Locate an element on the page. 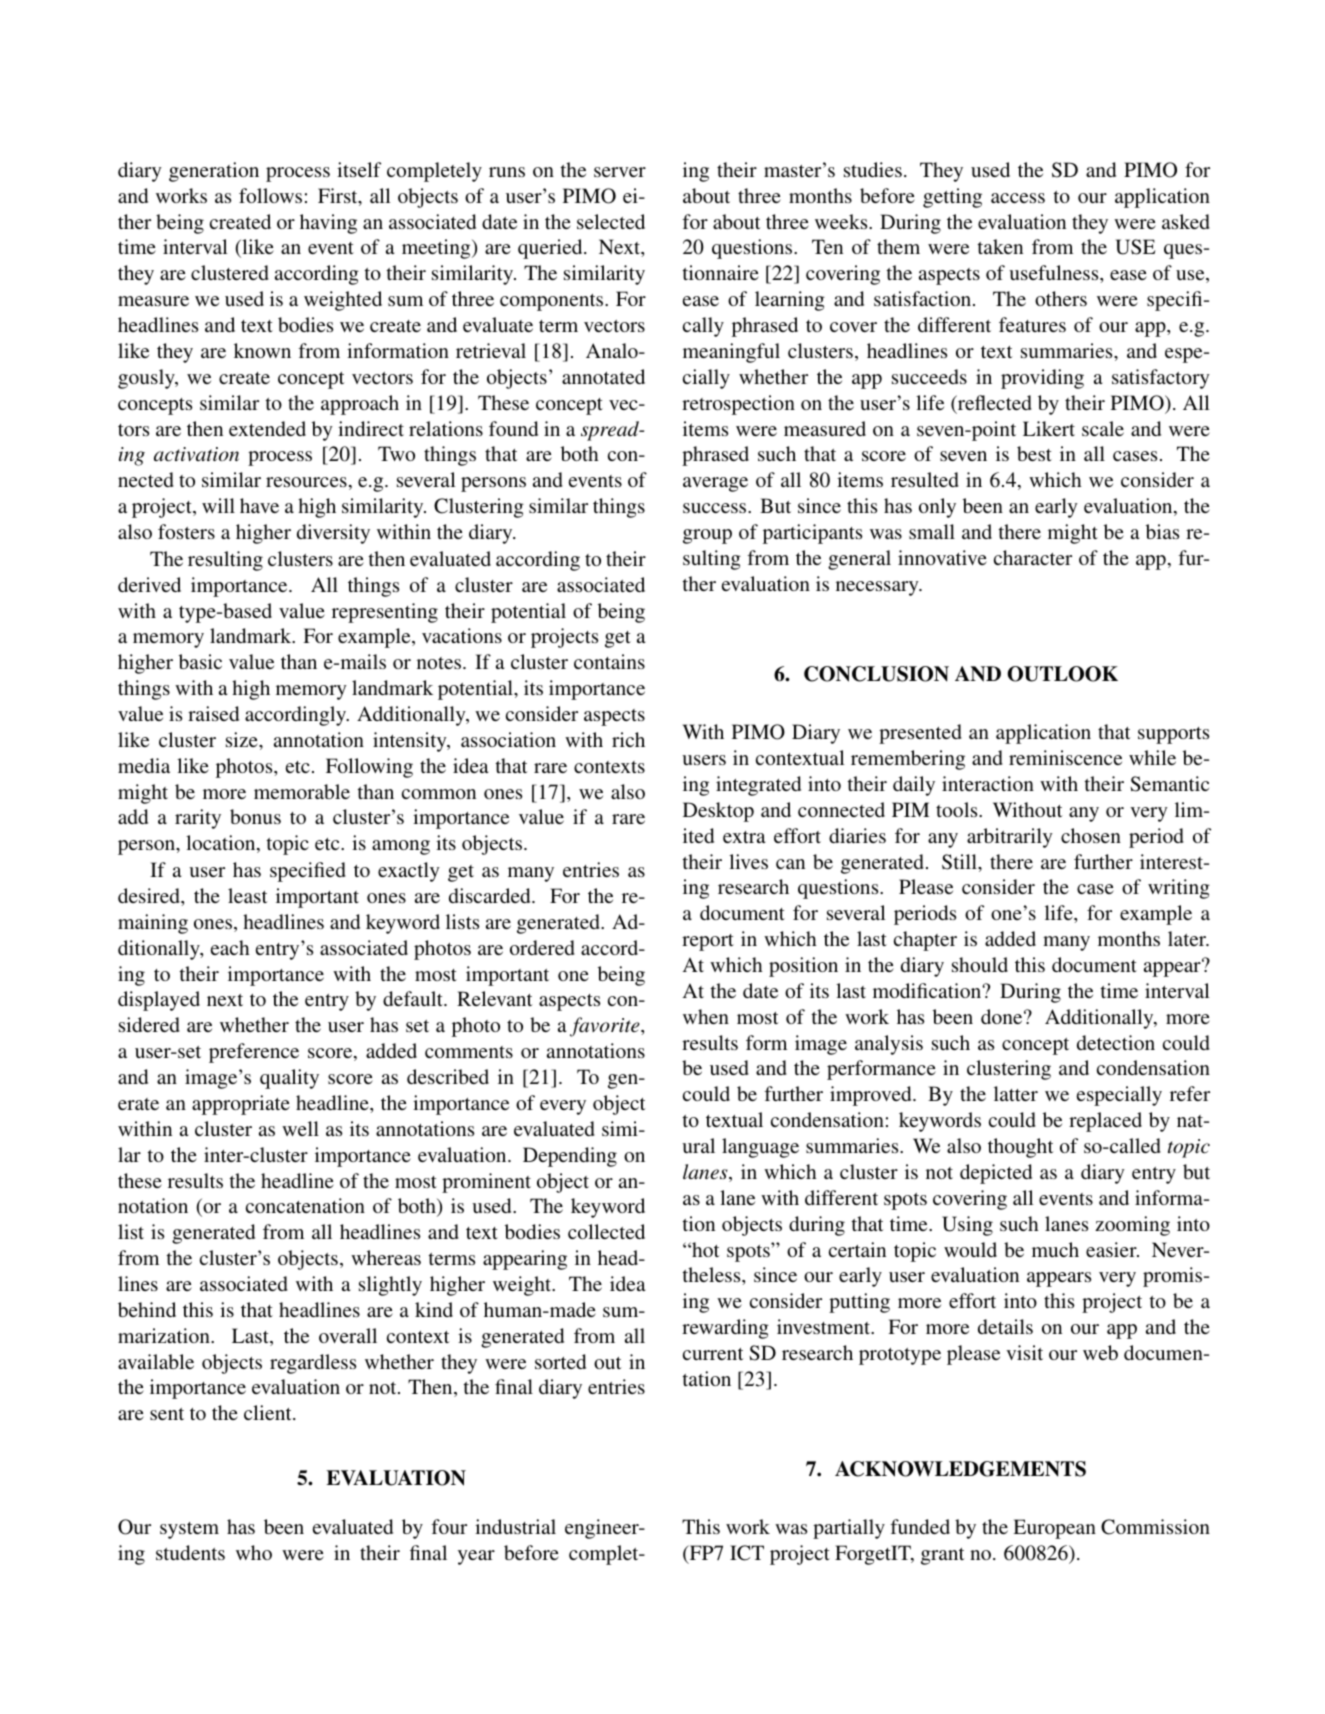 Image resolution: width=1325 pixels, height=1714 pixels. access is located at coordinates (1018, 198).
